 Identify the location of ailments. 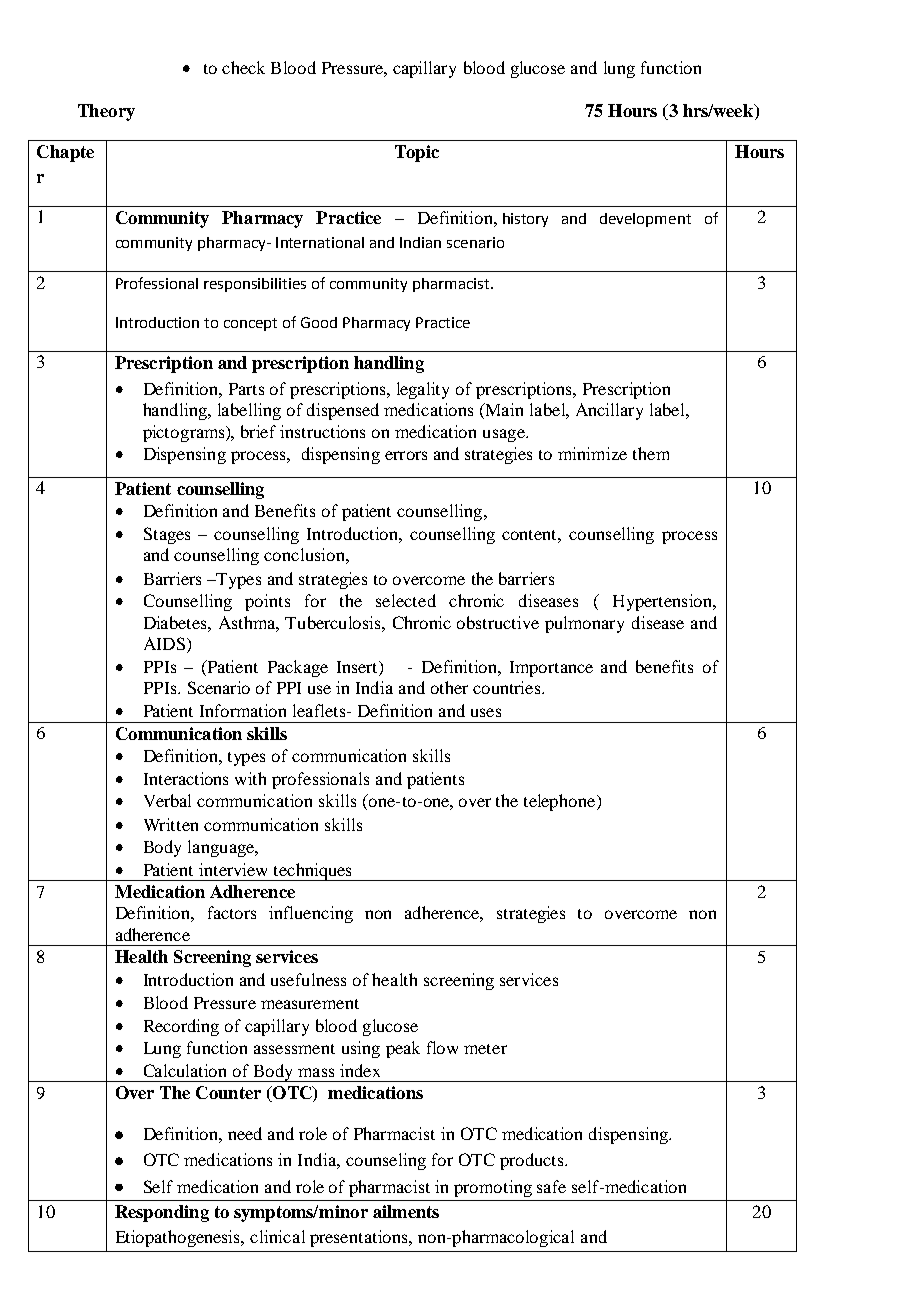
(406, 1211).
